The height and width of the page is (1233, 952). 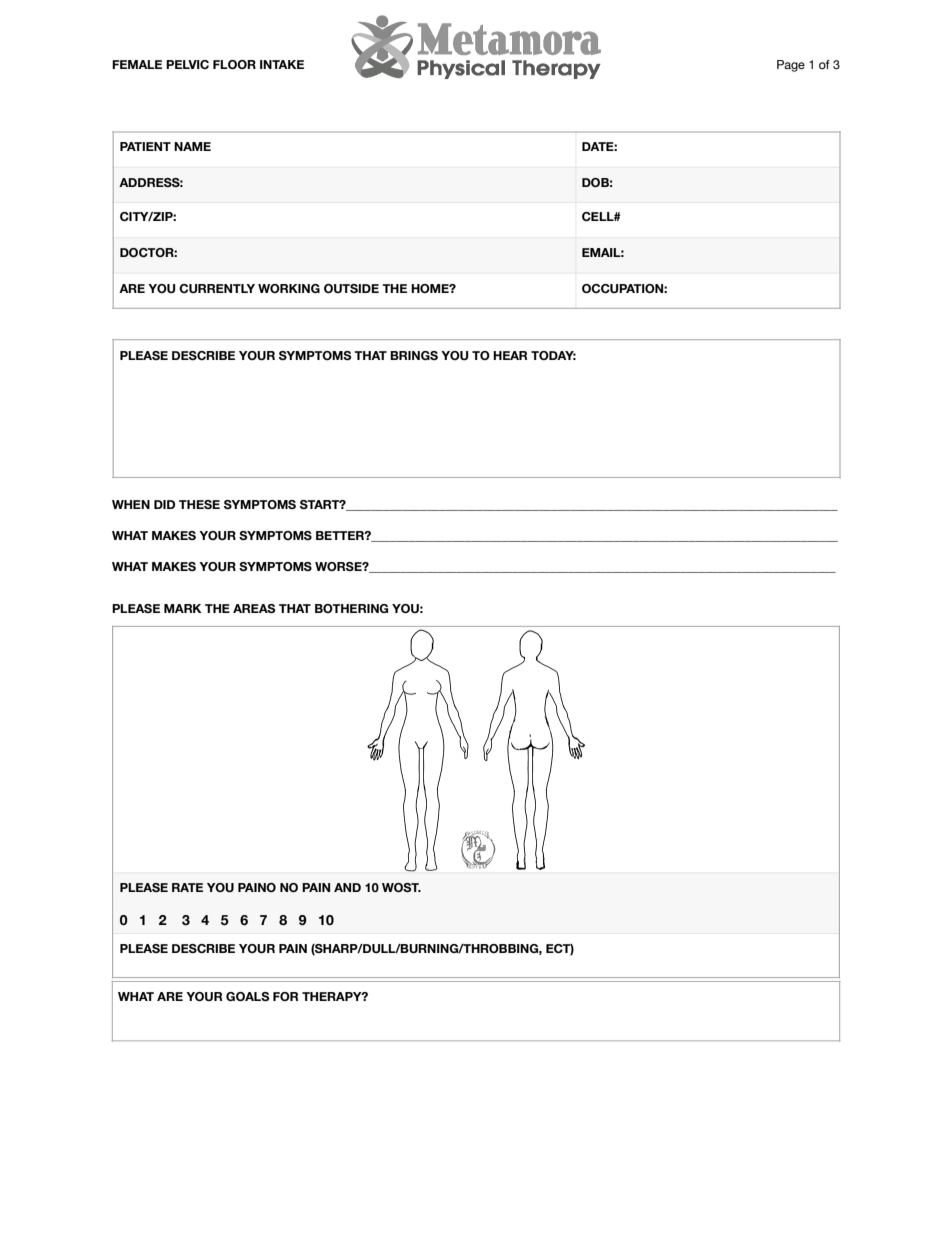 What do you see at coordinates (187, 64) in the page?
I see `PELVIC` at bounding box center [187, 64].
